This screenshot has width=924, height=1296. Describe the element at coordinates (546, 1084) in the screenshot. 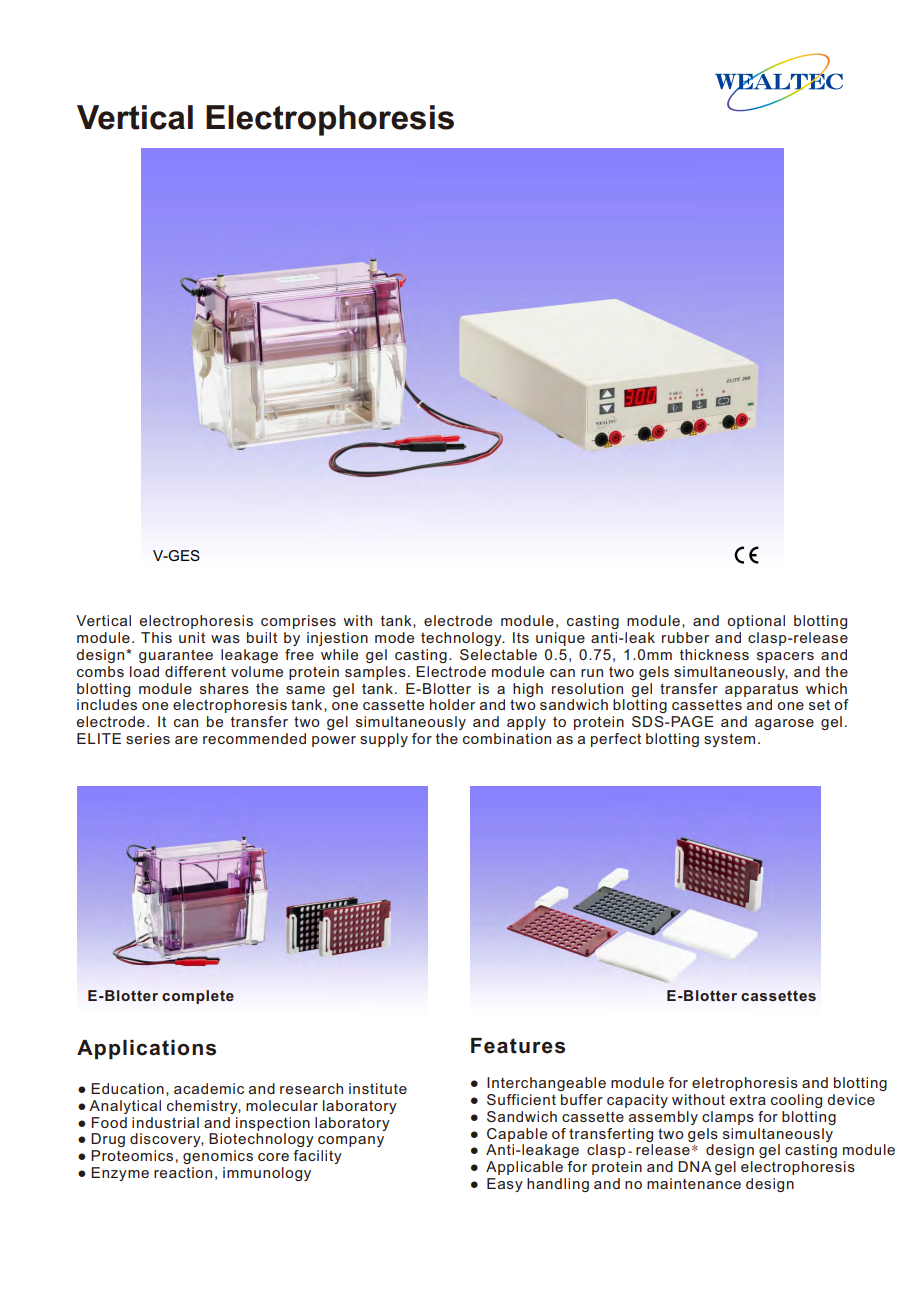

I see `Interchangeable` at that location.
